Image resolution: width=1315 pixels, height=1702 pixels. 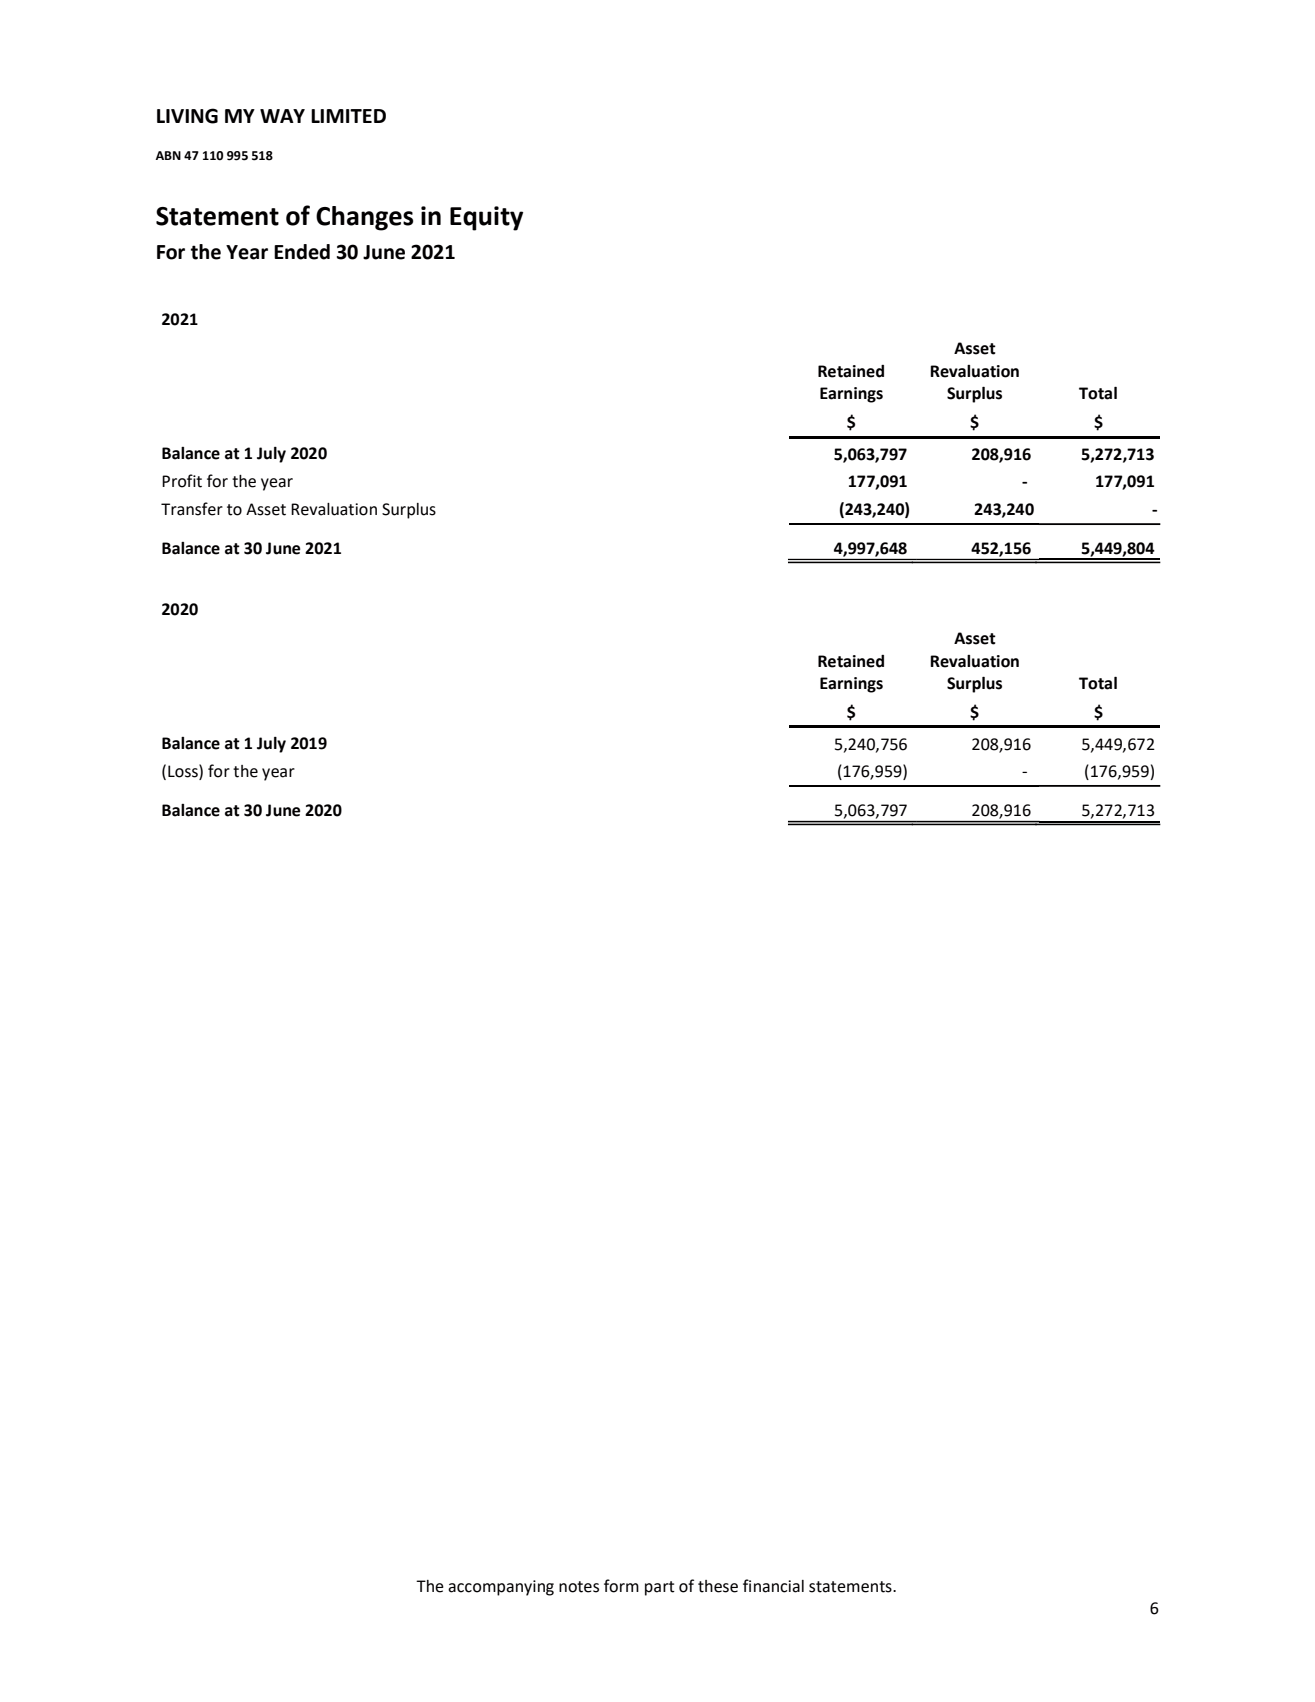 I want to click on these, so click(x=718, y=1586).
